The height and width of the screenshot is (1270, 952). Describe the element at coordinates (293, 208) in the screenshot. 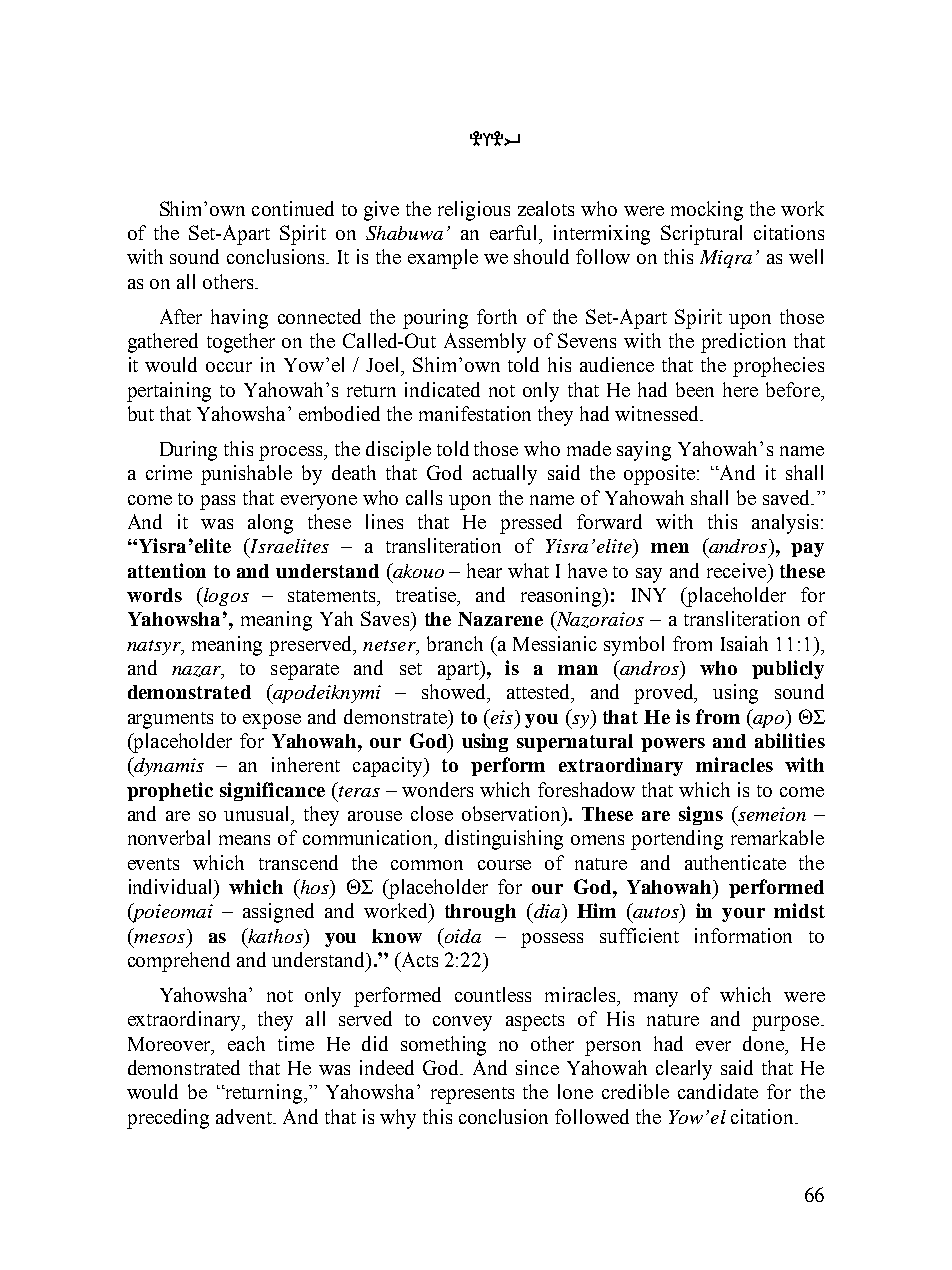

I see `continued` at that location.
